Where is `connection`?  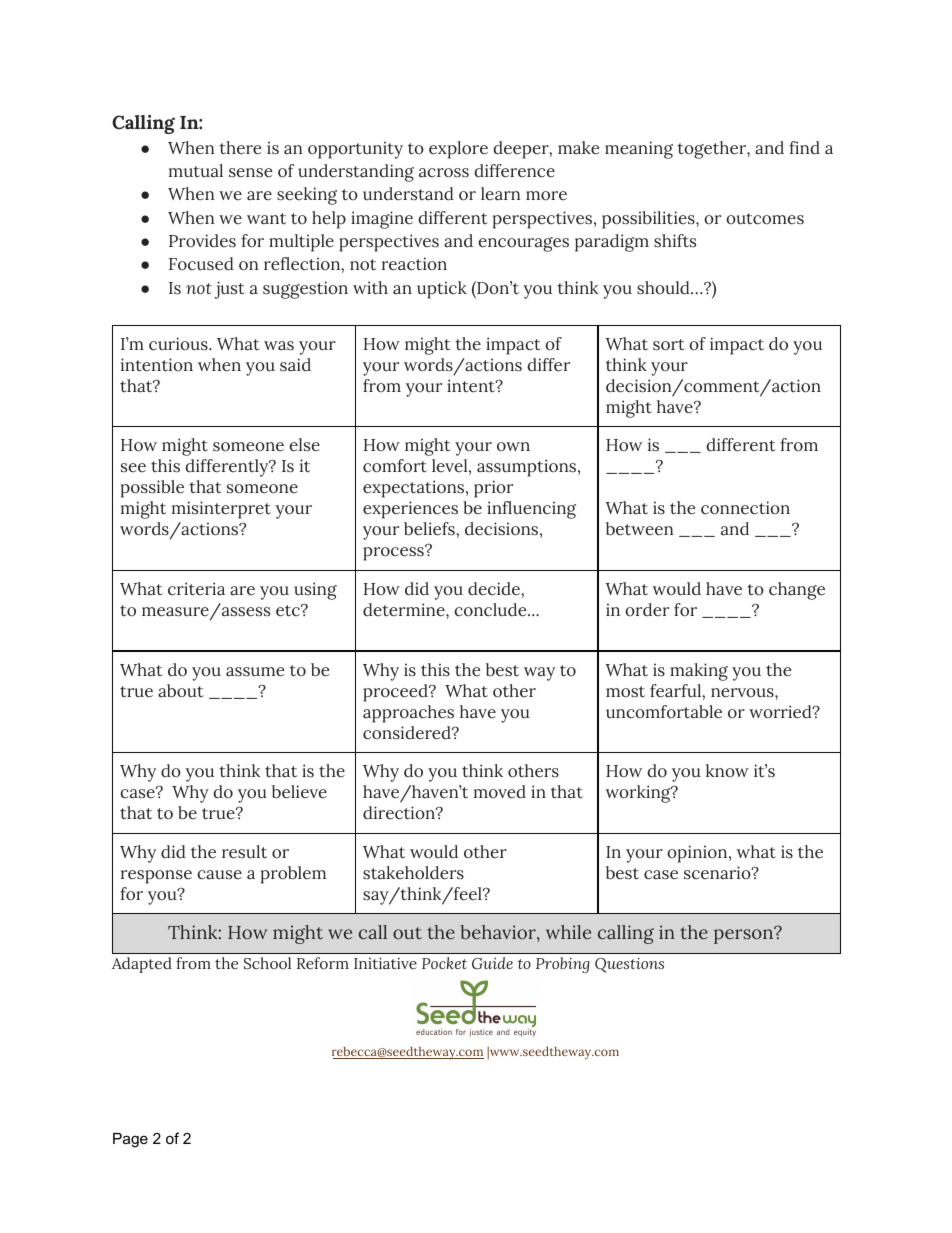 connection is located at coordinates (745, 508).
